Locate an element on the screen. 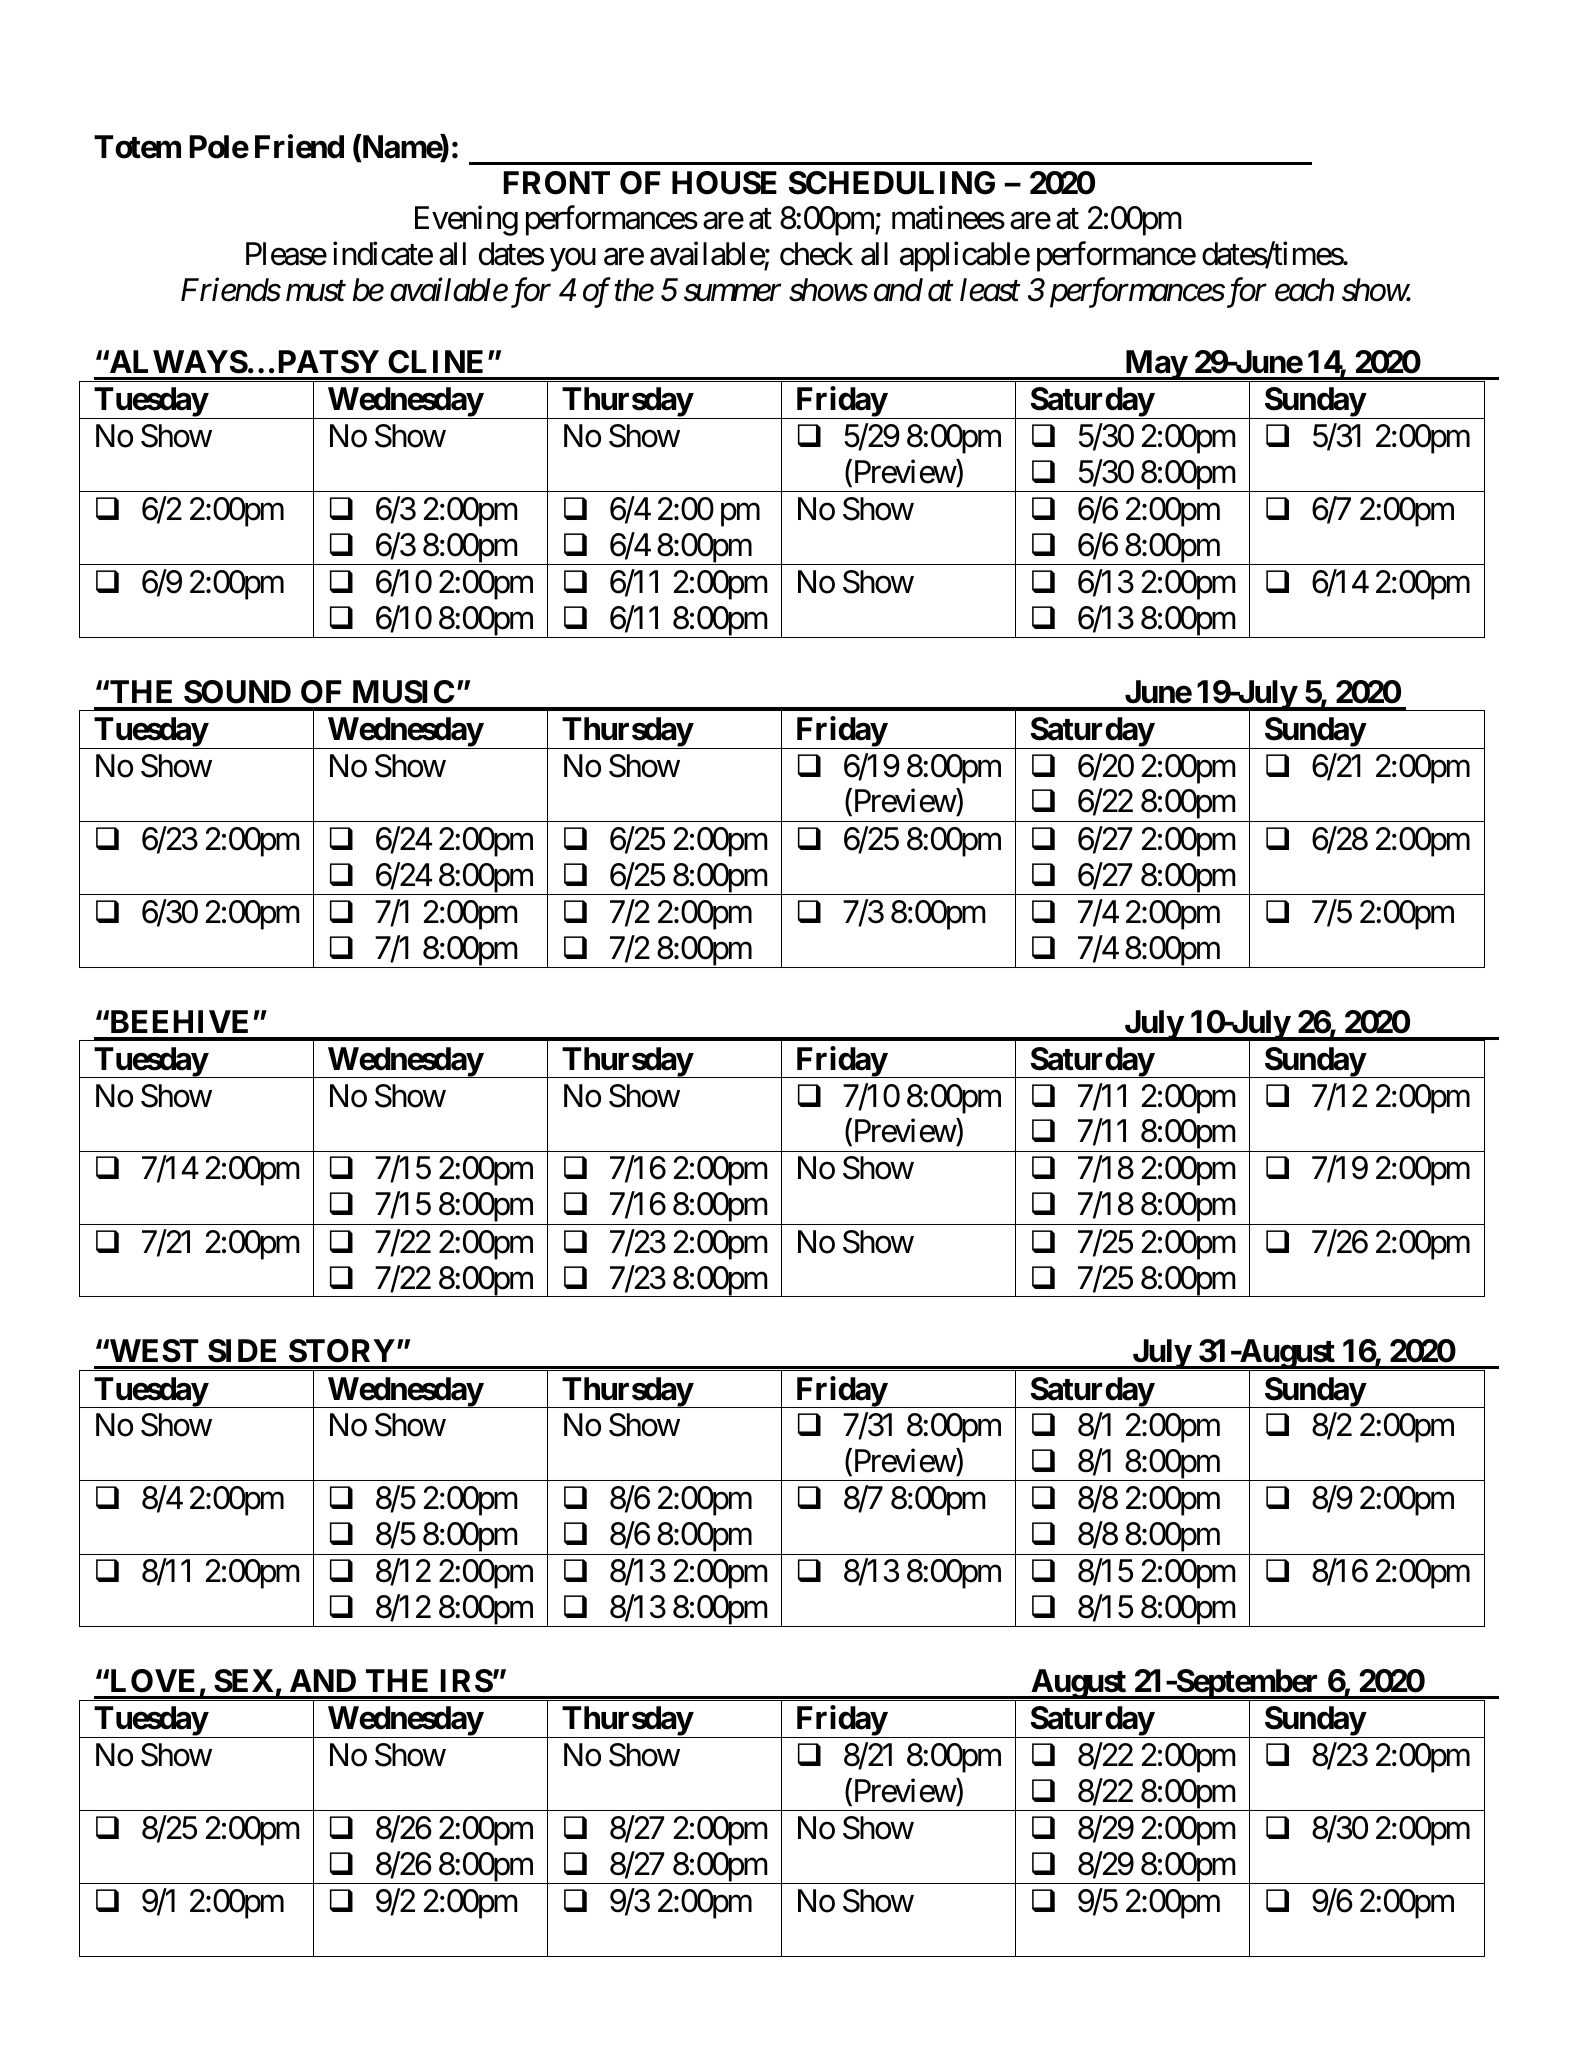 Image resolution: width=1593 pixels, height=2061 pixels. you is located at coordinates (573, 260).
